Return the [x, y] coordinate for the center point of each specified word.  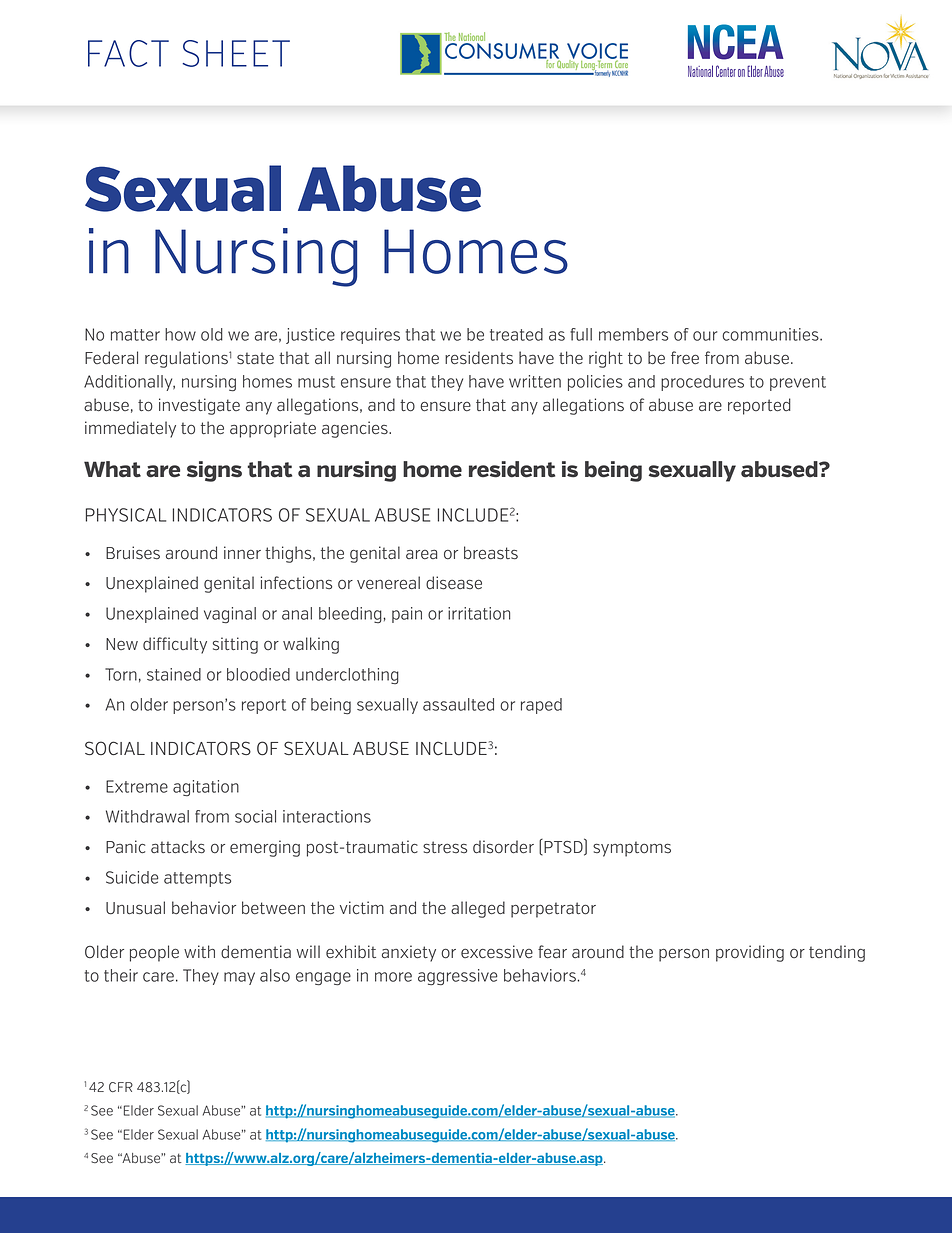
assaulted [458, 704]
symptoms [632, 849]
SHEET [236, 53]
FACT [128, 53]
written [535, 381]
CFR [121, 1087]
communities [771, 334]
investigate [199, 406]
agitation [206, 788]
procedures [702, 383]
